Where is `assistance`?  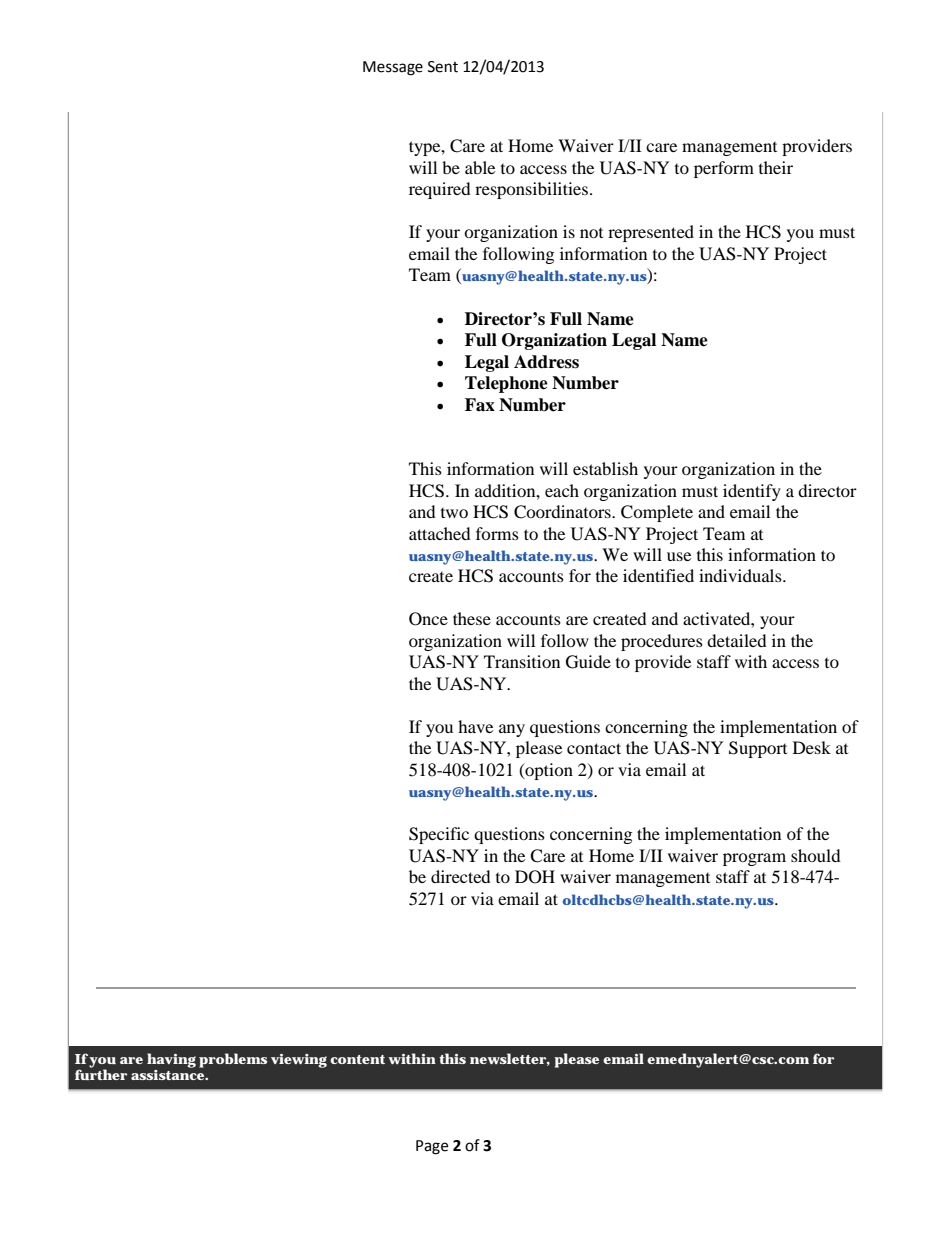
assistance is located at coordinates (167, 1075).
